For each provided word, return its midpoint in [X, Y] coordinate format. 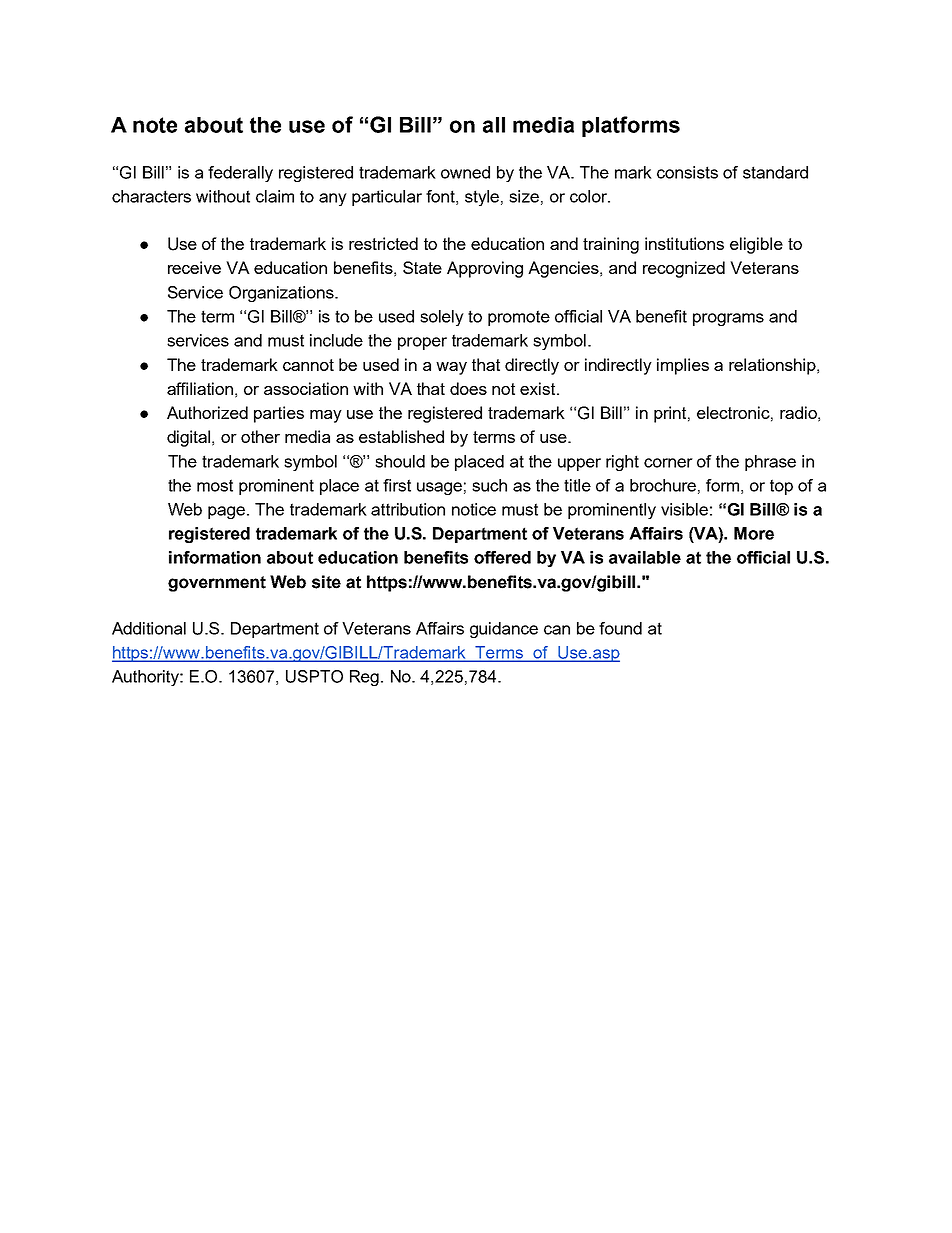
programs [728, 319]
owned [465, 172]
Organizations [282, 294]
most [215, 485]
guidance [504, 630]
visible [684, 509]
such [489, 485]
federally [240, 174]
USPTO [314, 676]
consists [687, 172]
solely [442, 318]
